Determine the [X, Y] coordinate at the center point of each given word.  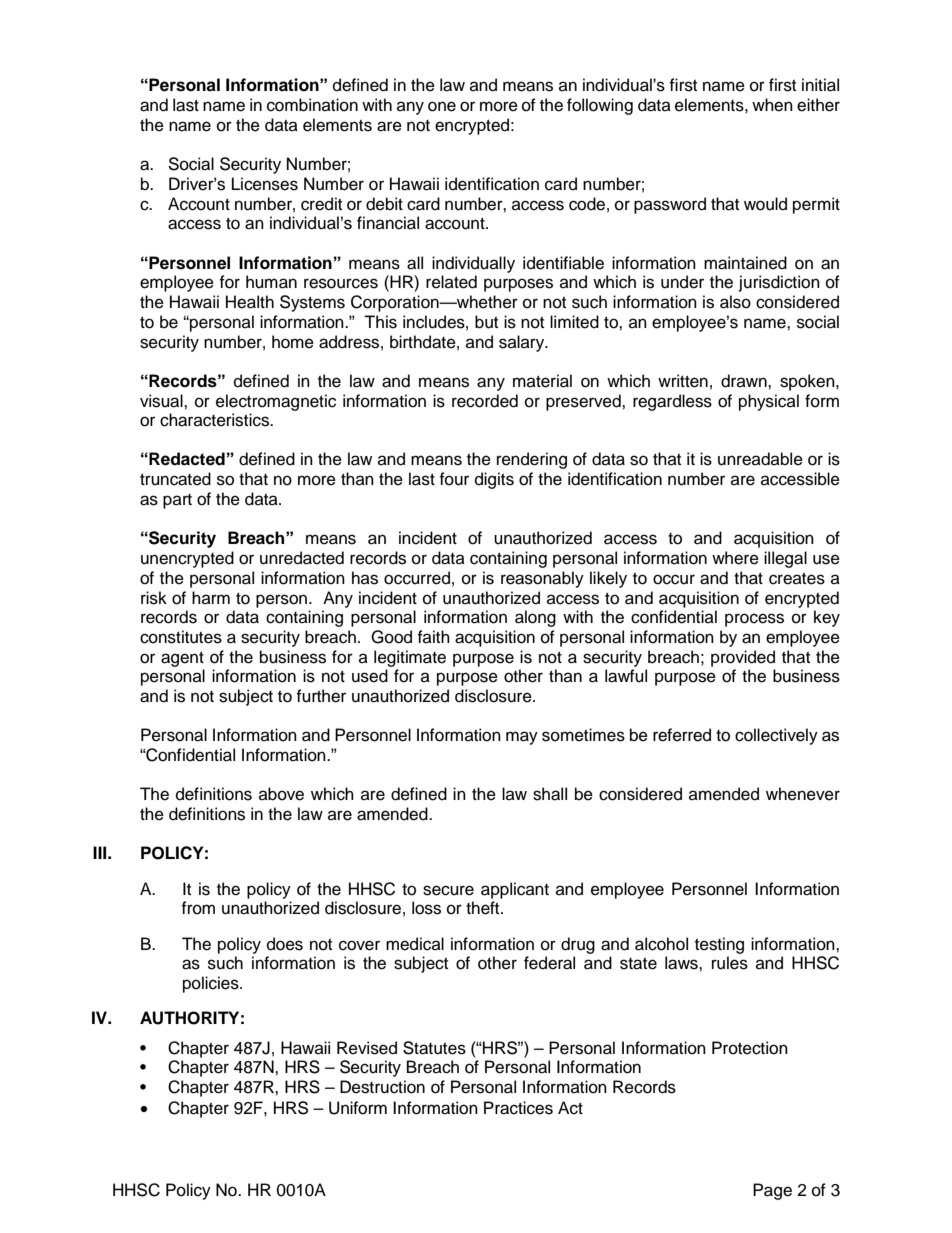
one [442, 106]
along [535, 618]
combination [312, 105]
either [818, 105]
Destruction [382, 1087]
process [754, 620]
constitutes [181, 637]
